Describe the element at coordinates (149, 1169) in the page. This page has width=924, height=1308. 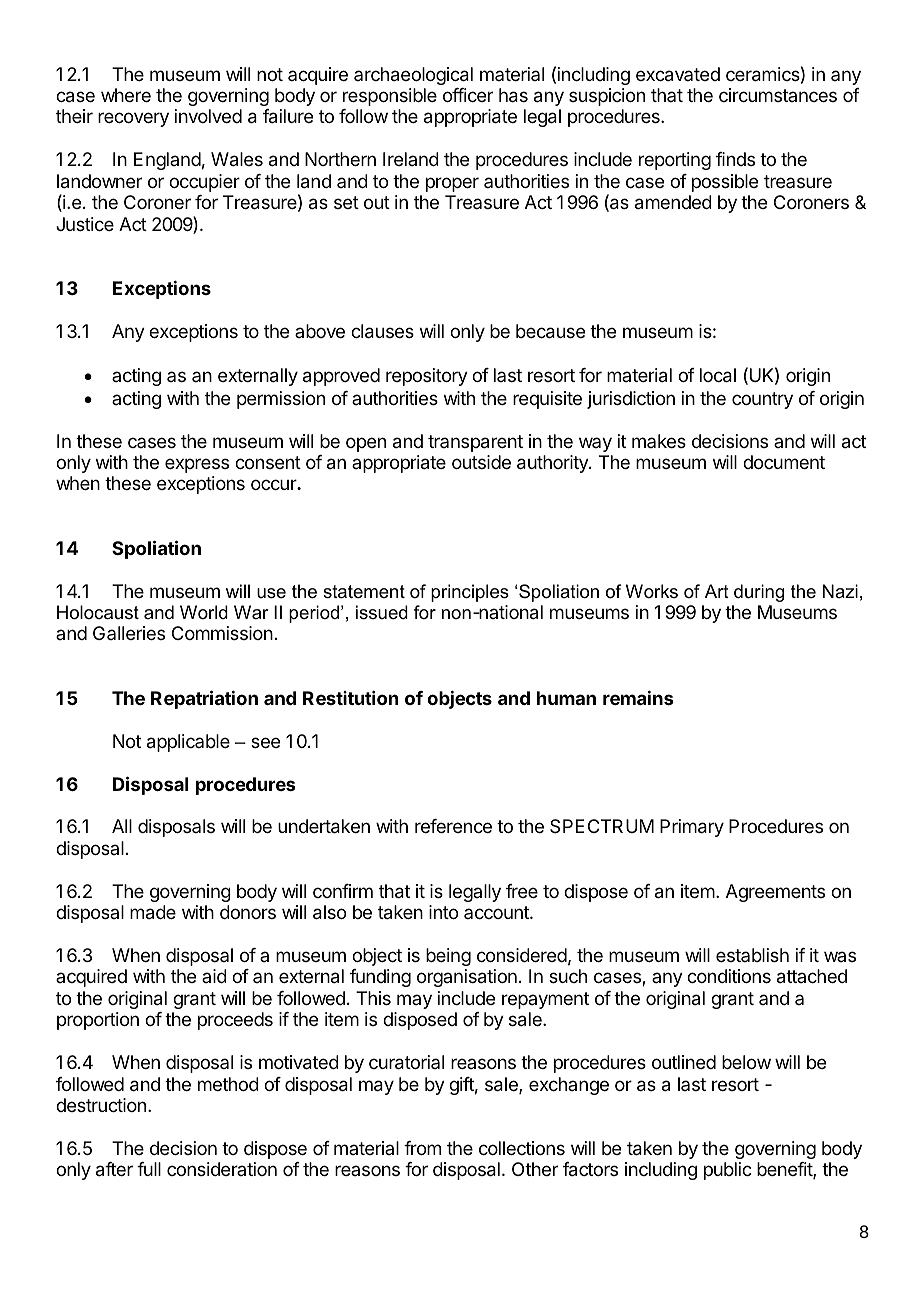
I see `full` at that location.
